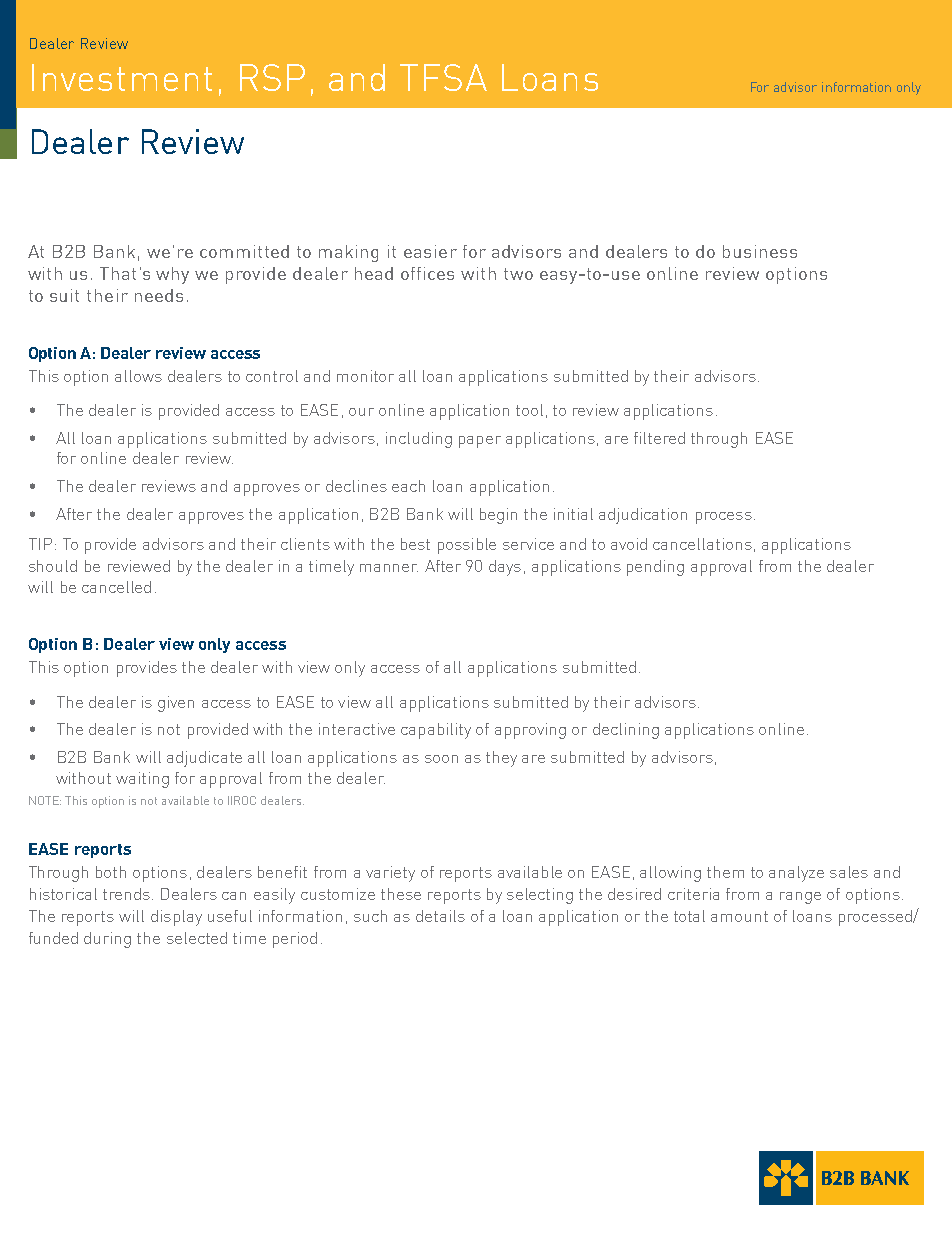 Image resolution: width=952 pixels, height=1233 pixels. What do you see at coordinates (389, 568) in the screenshot?
I see `manner` at bounding box center [389, 568].
